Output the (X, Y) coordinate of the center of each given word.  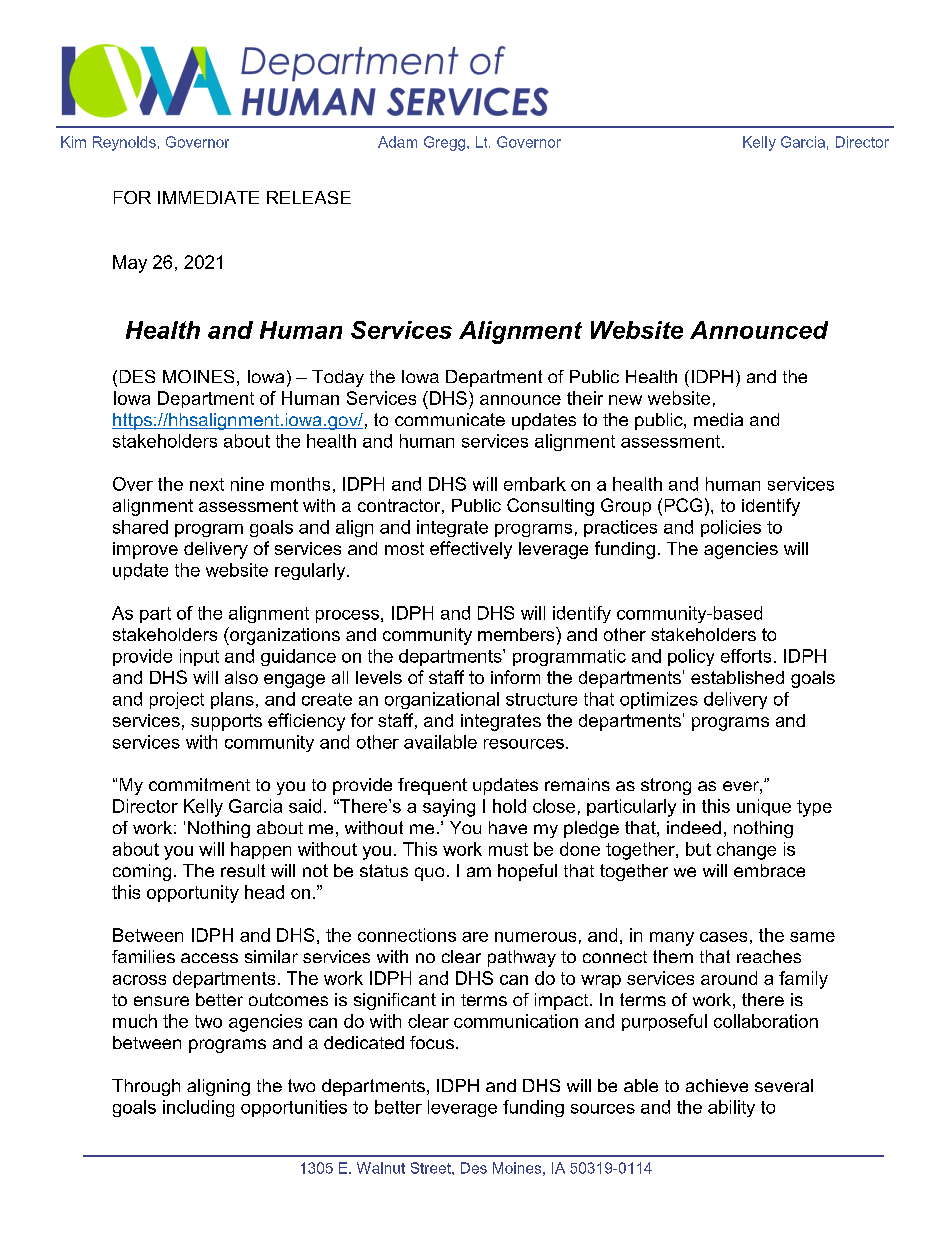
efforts (746, 656)
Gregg (446, 143)
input (199, 657)
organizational (442, 700)
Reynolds (124, 143)
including (198, 1108)
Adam (397, 142)
